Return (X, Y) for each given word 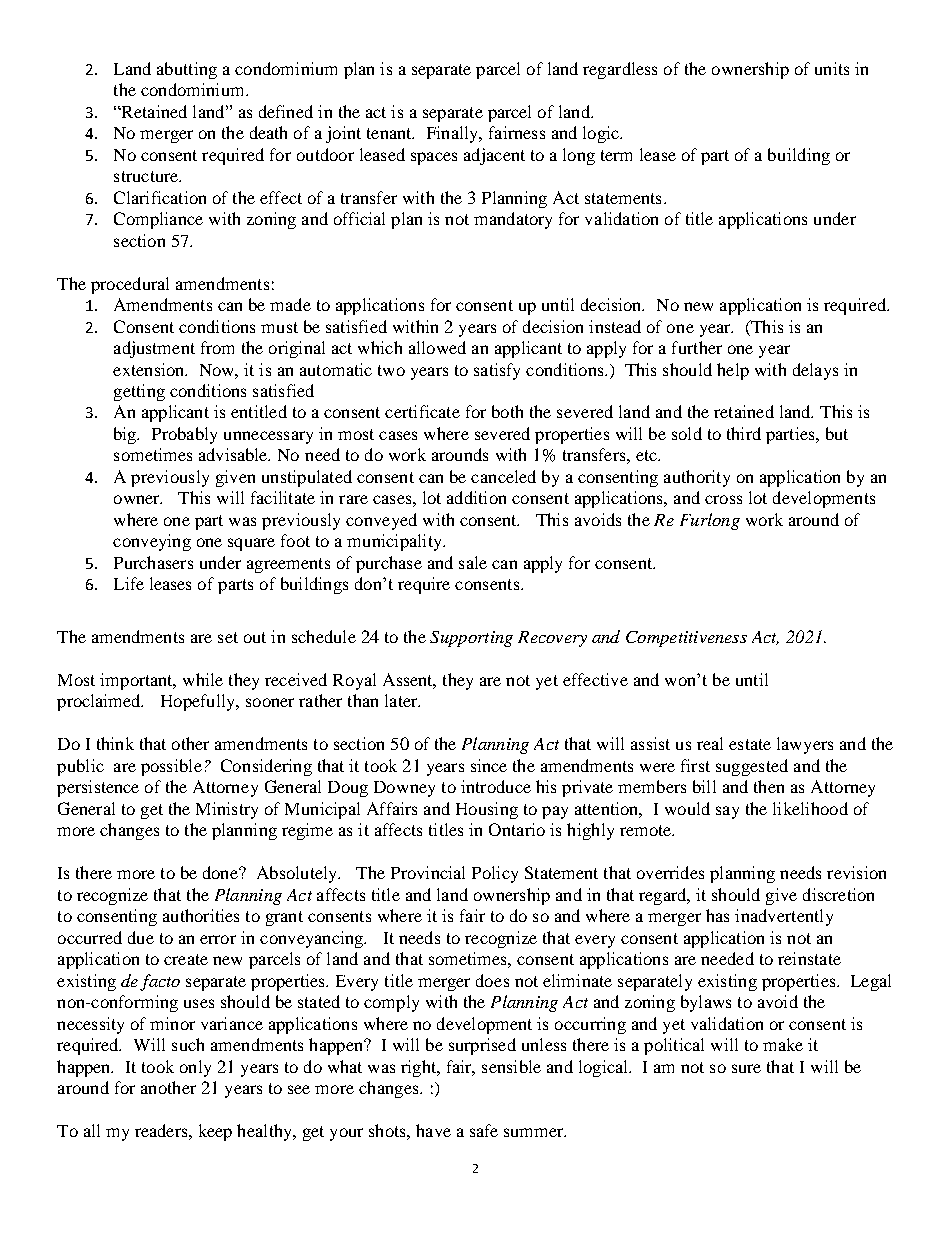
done (221, 872)
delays (815, 371)
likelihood (810, 808)
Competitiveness (686, 639)
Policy (495, 874)
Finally (454, 134)
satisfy (497, 371)
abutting (187, 70)
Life (129, 583)
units (832, 68)
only (195, 1068)
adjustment (154, 349)
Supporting (471, 639)
